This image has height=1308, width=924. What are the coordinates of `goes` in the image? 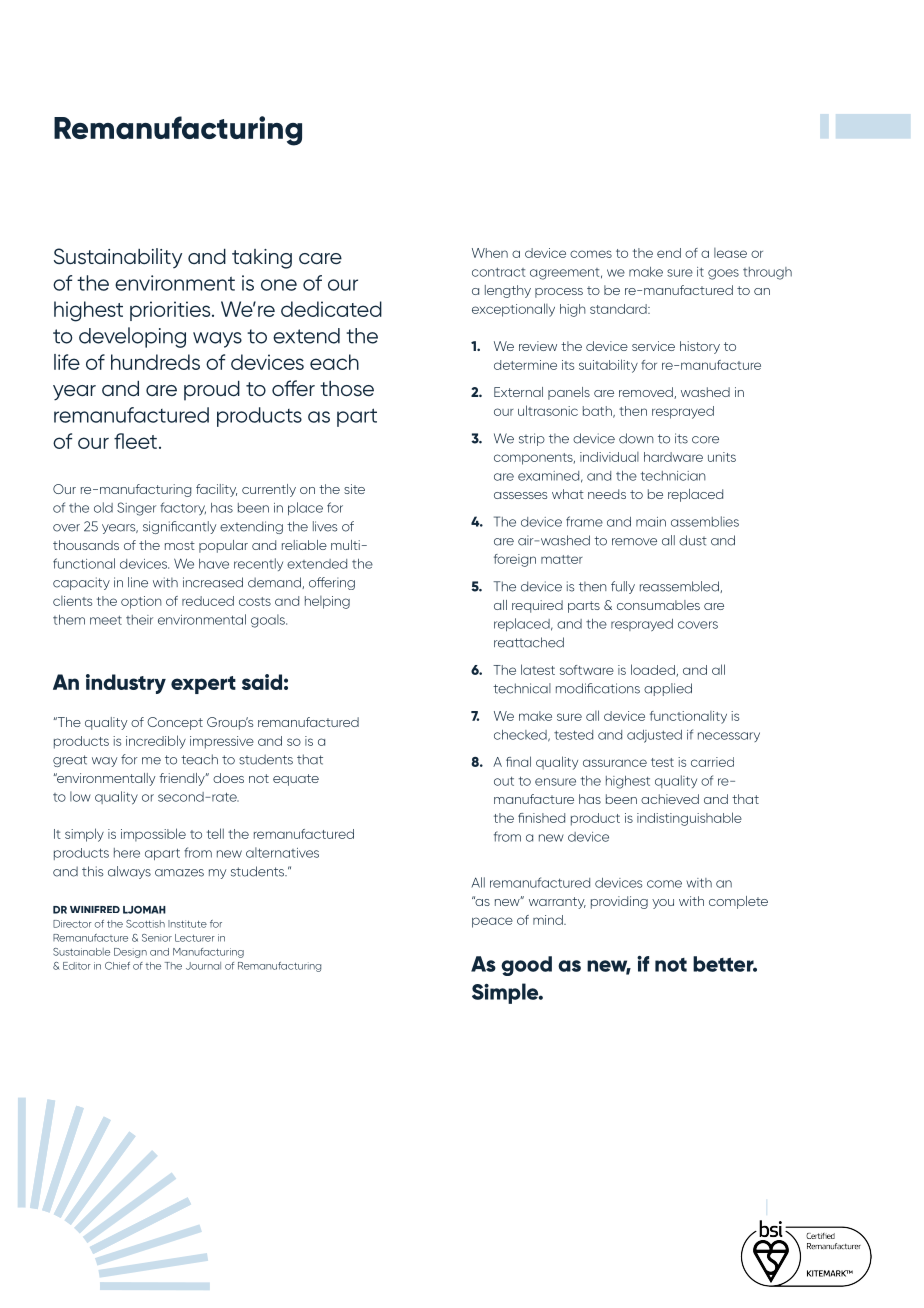 It's located at (723, 274).
